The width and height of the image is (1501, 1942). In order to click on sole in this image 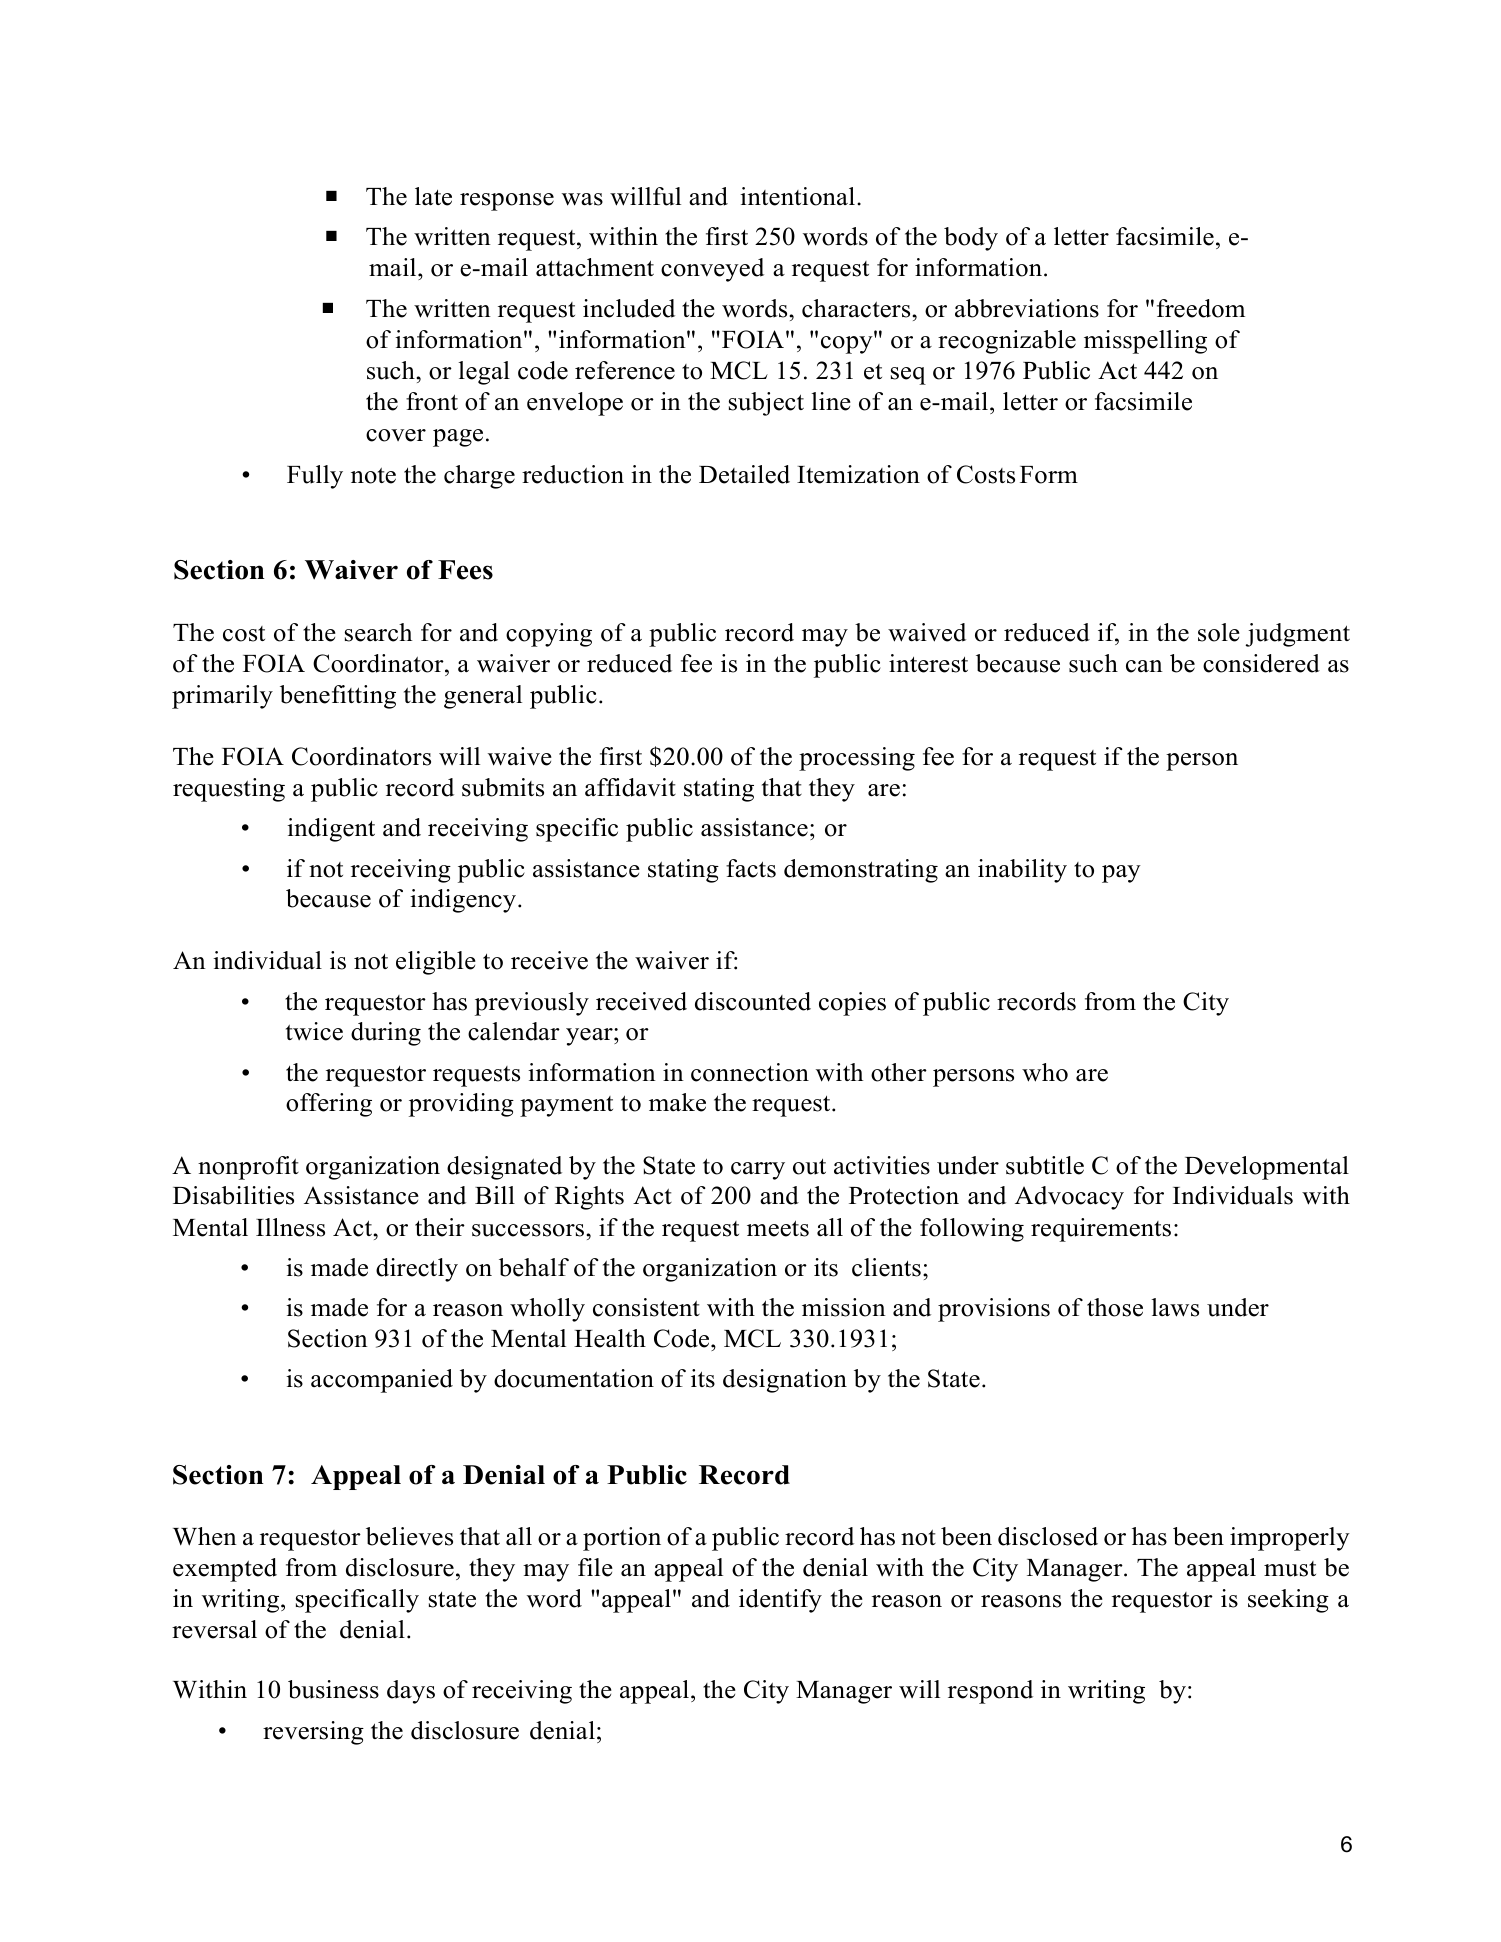, I will do `click(1219, 632)`.
